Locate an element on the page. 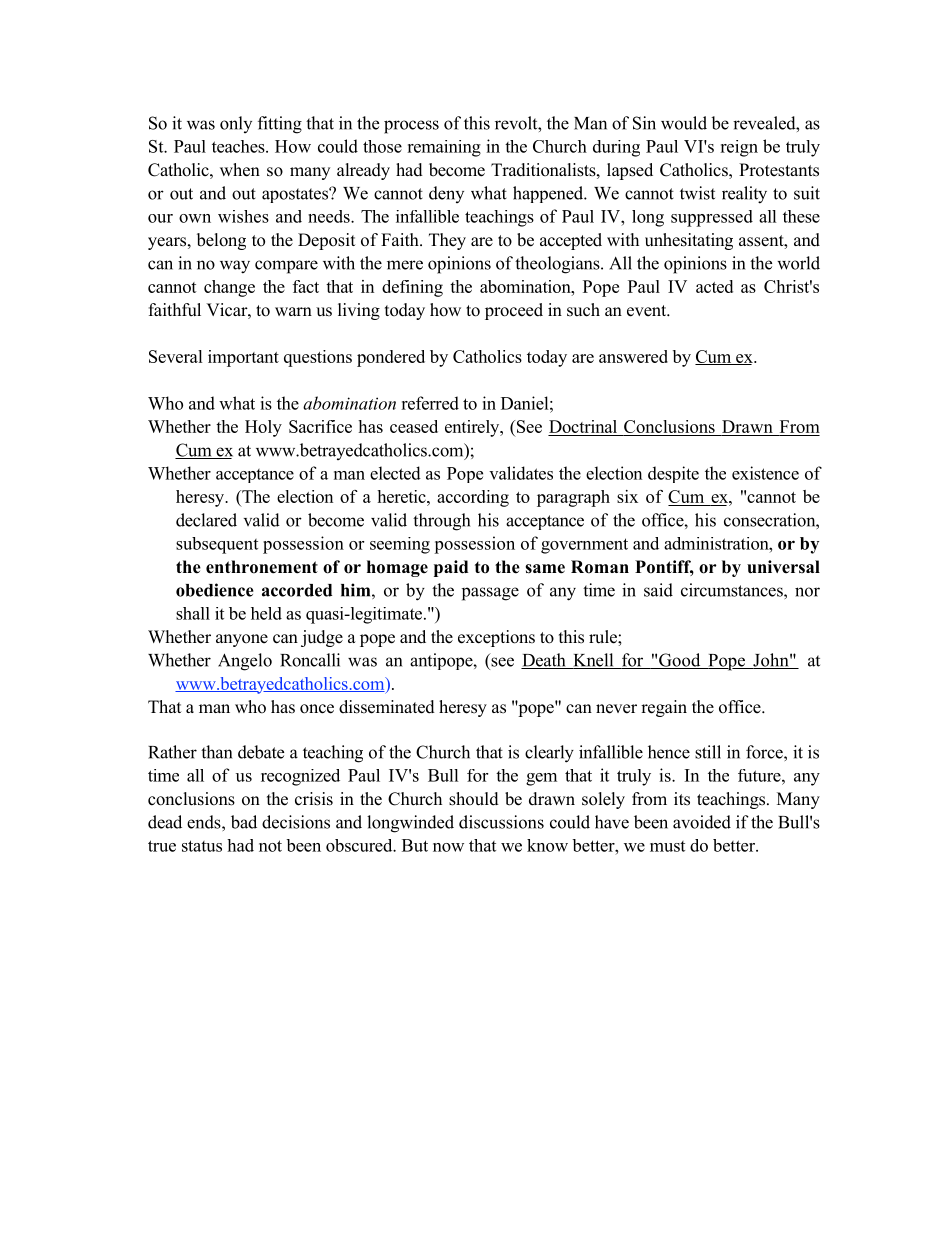  according is located at coordinates (473, 498).
